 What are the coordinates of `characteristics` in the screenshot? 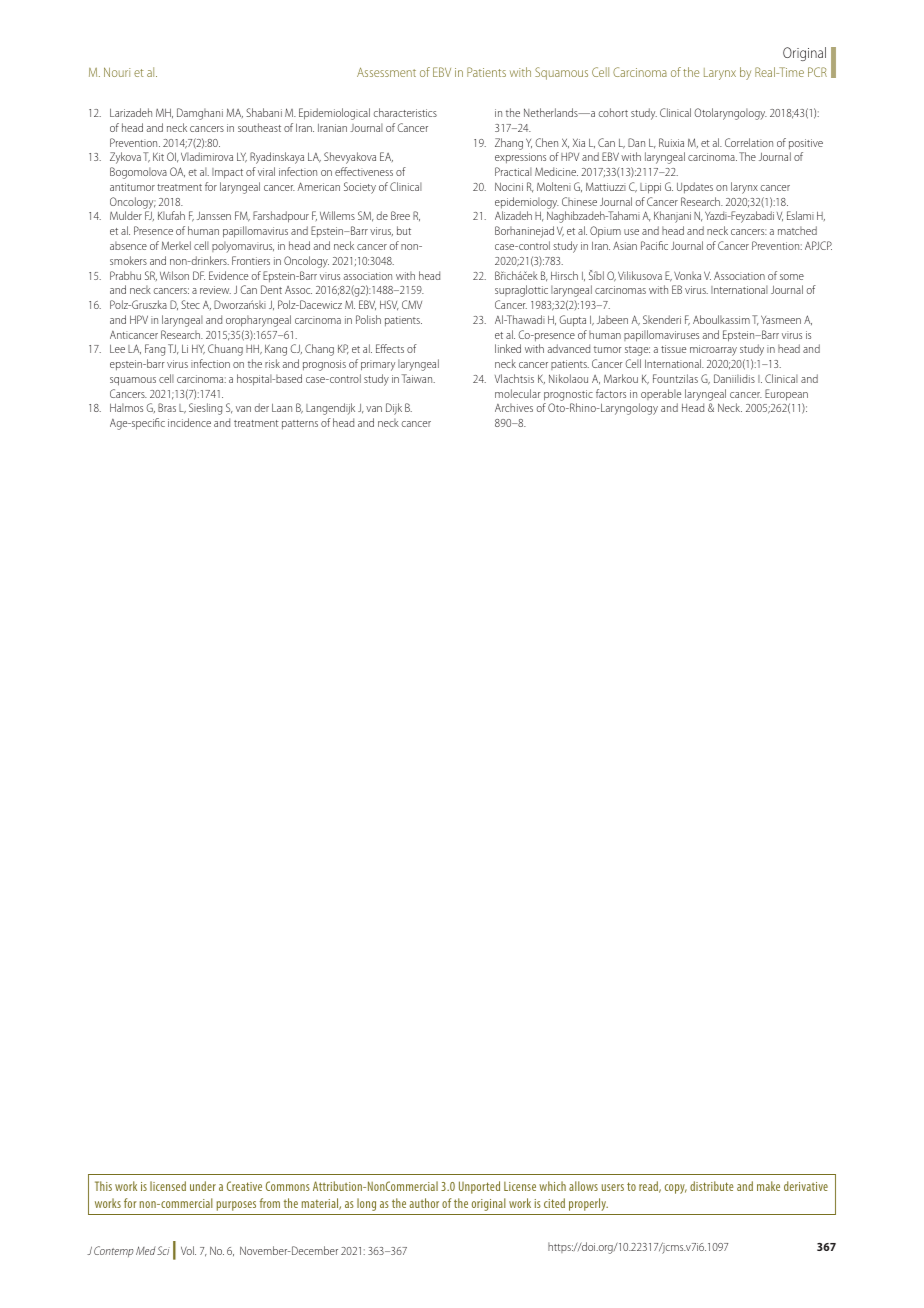 It's located at (405, 112).
